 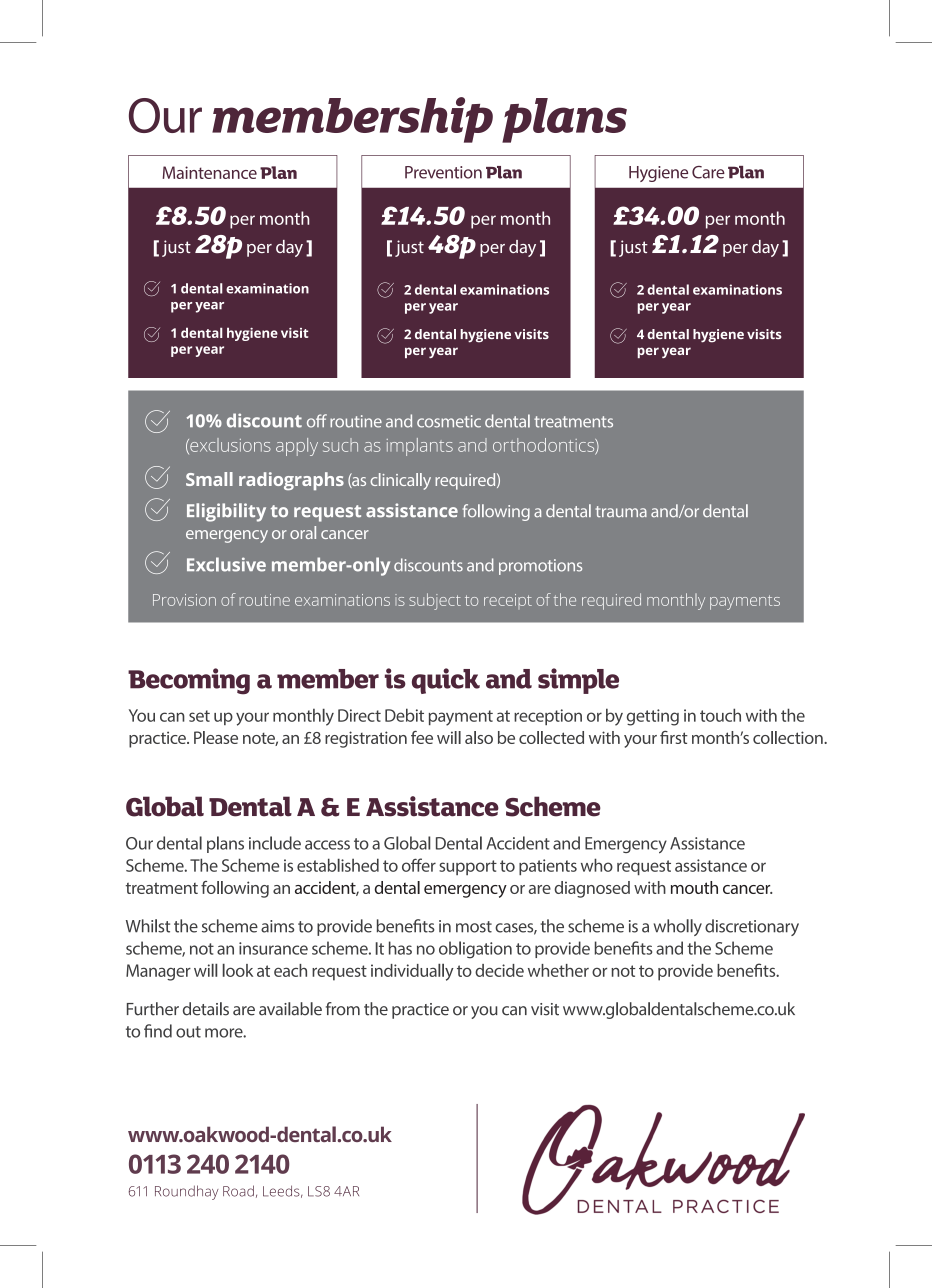 I want to click on also, so click(x=479, y=737).
